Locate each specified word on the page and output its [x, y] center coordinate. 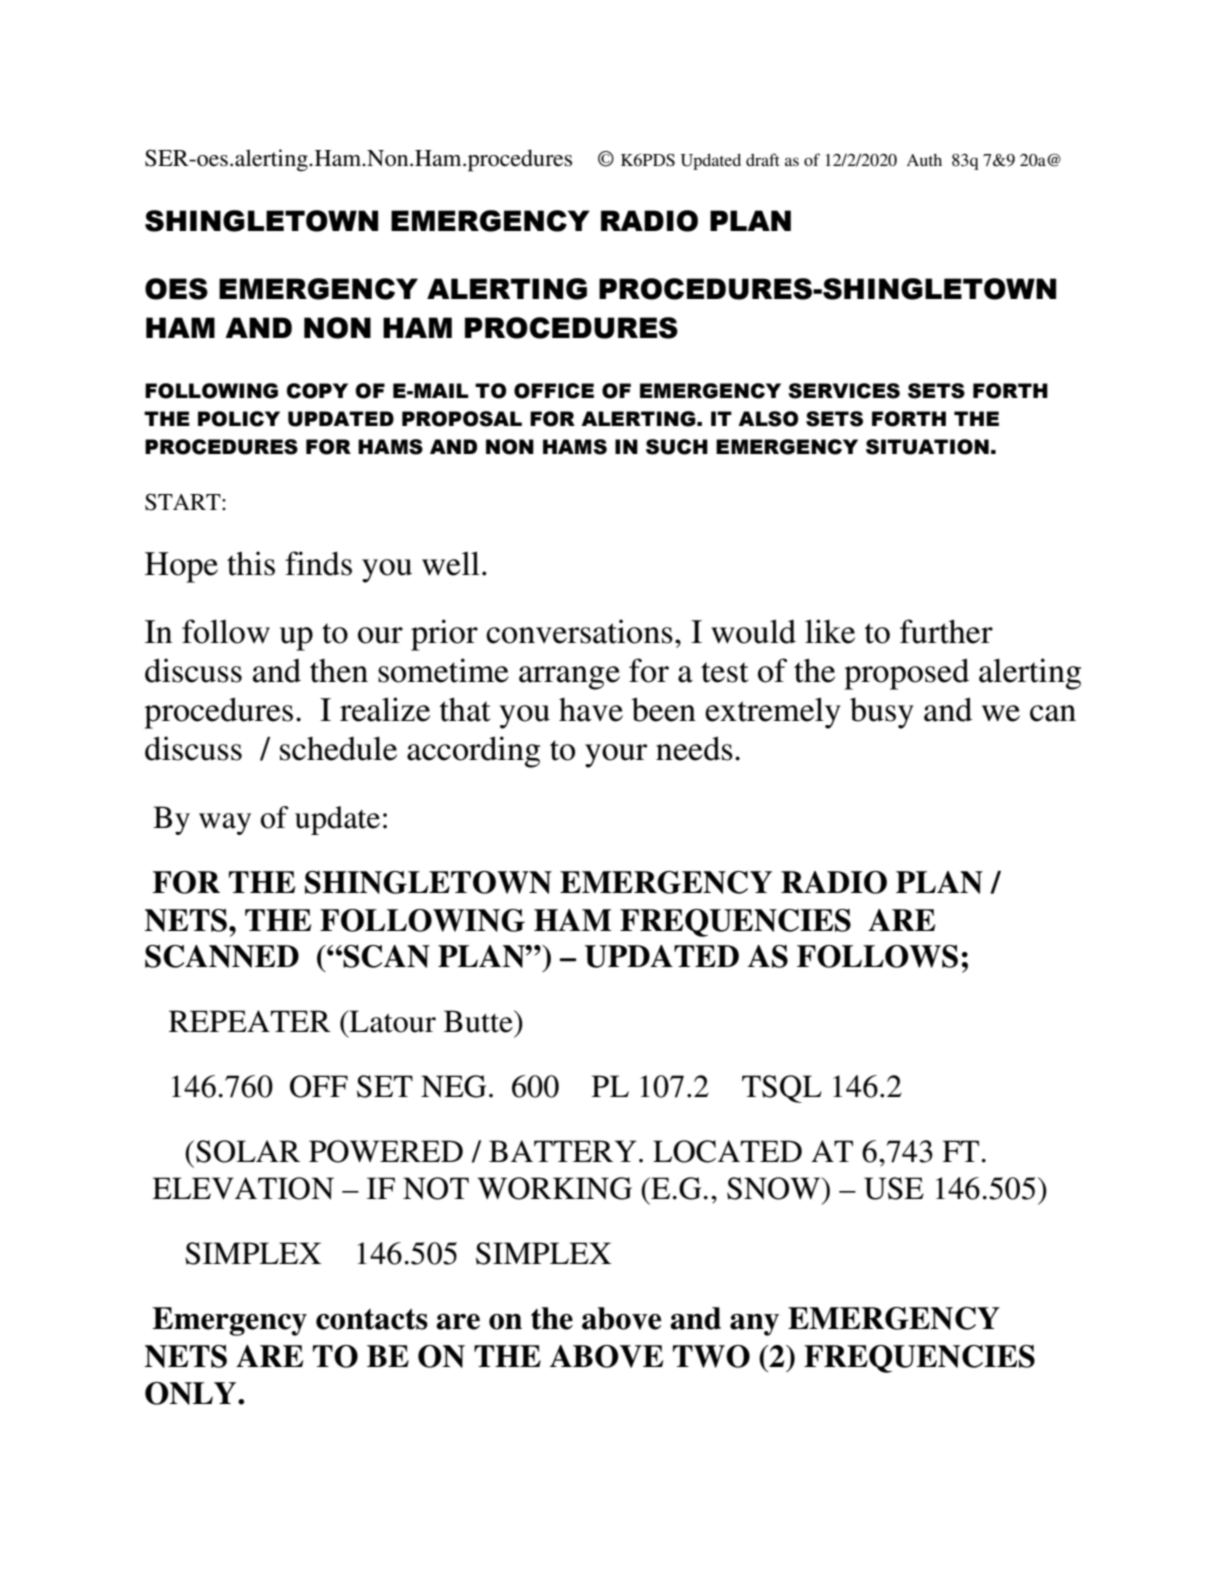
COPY [317, 391]
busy [882, 713]
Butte [479, 1021]
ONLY [192, 1393]
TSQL [782, 1089]
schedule [338, 748]
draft [763, 159]
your [616, 756]
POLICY [239, 419]
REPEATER [250, 1021]
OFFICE [554, 391]
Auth [924, 160]
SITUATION [927, 447]
